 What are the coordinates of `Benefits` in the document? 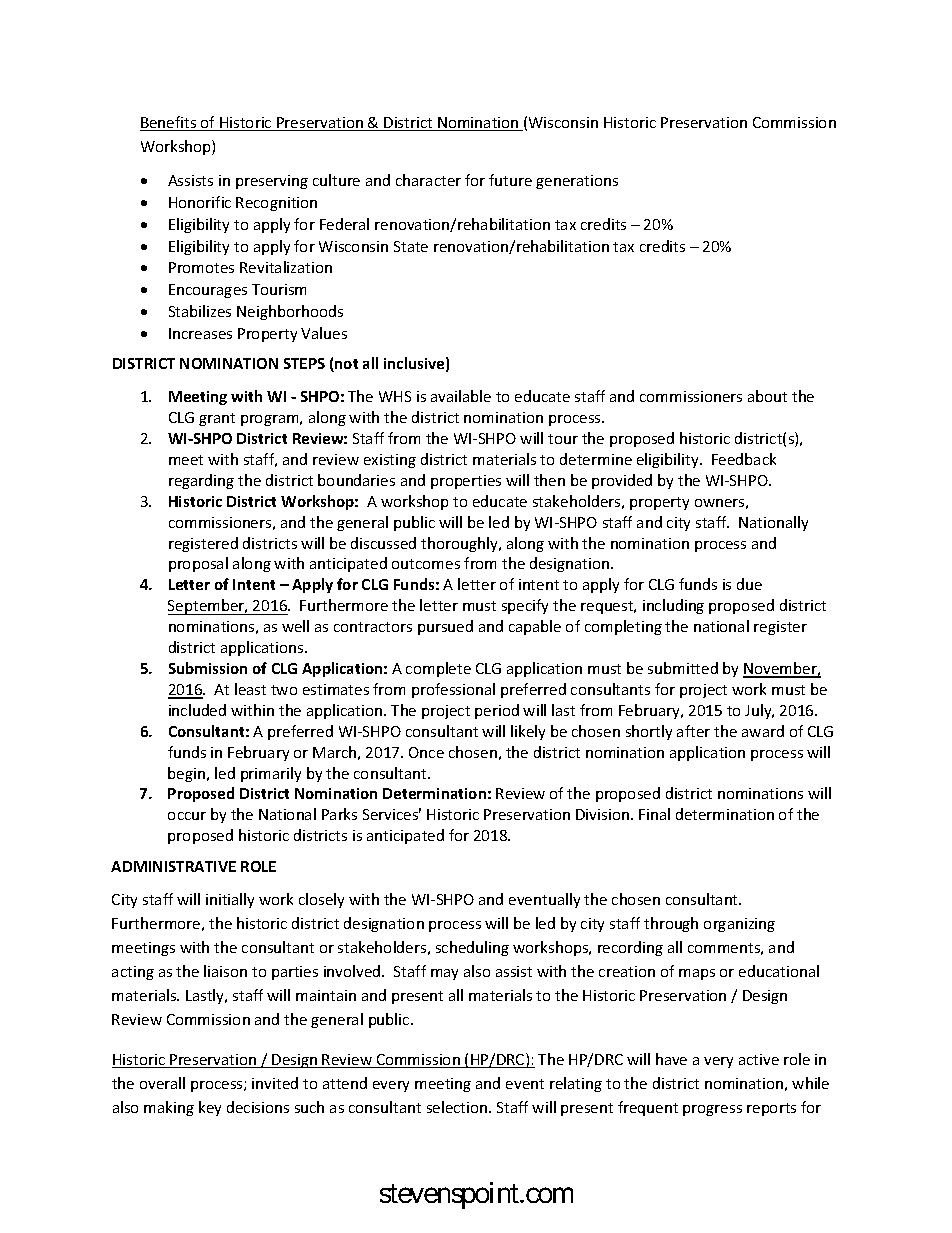 It's located at (169, 123).
